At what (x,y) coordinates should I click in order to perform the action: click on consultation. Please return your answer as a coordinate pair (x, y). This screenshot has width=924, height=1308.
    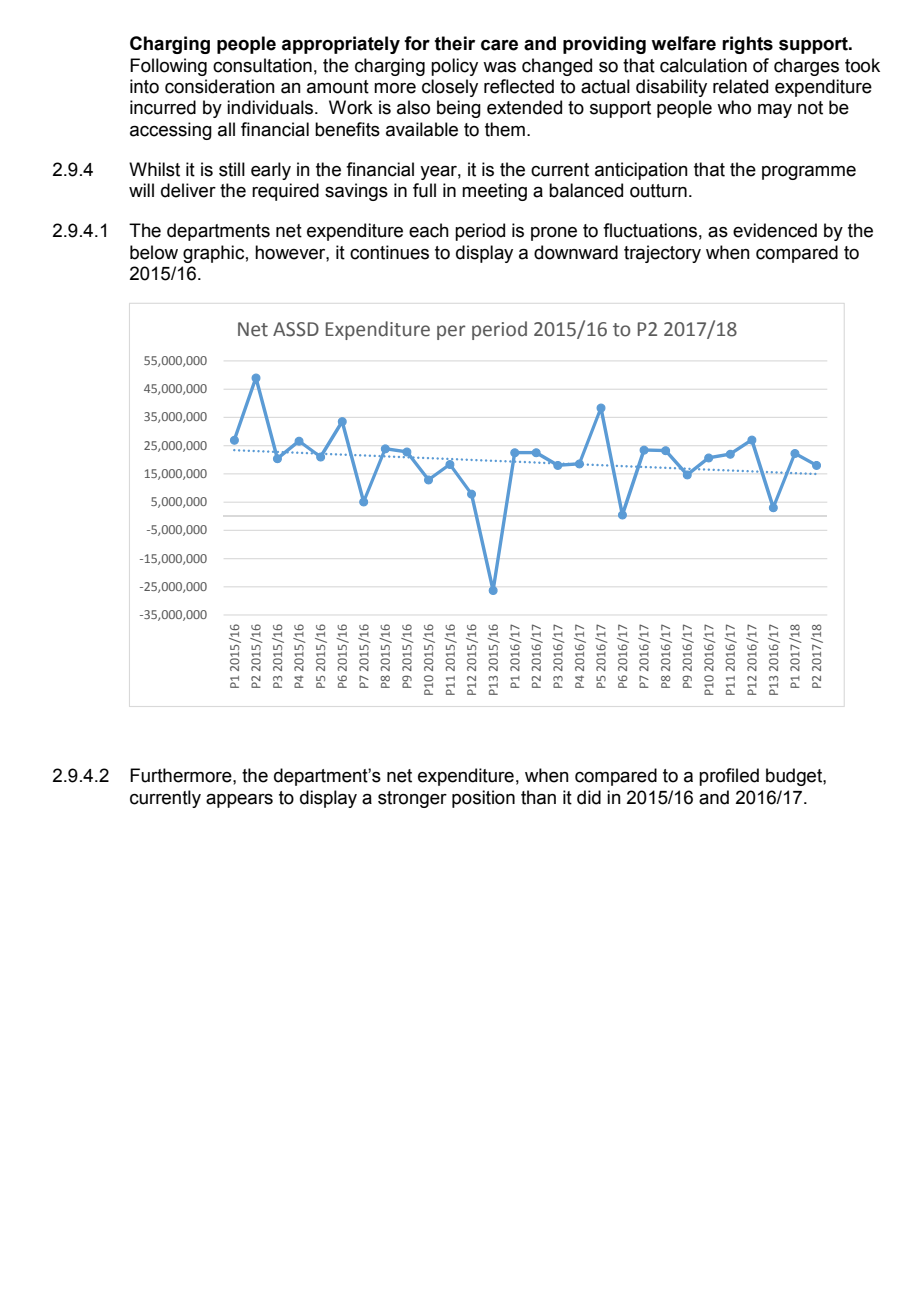
    Looking at the image, I should click on (262, 65).
